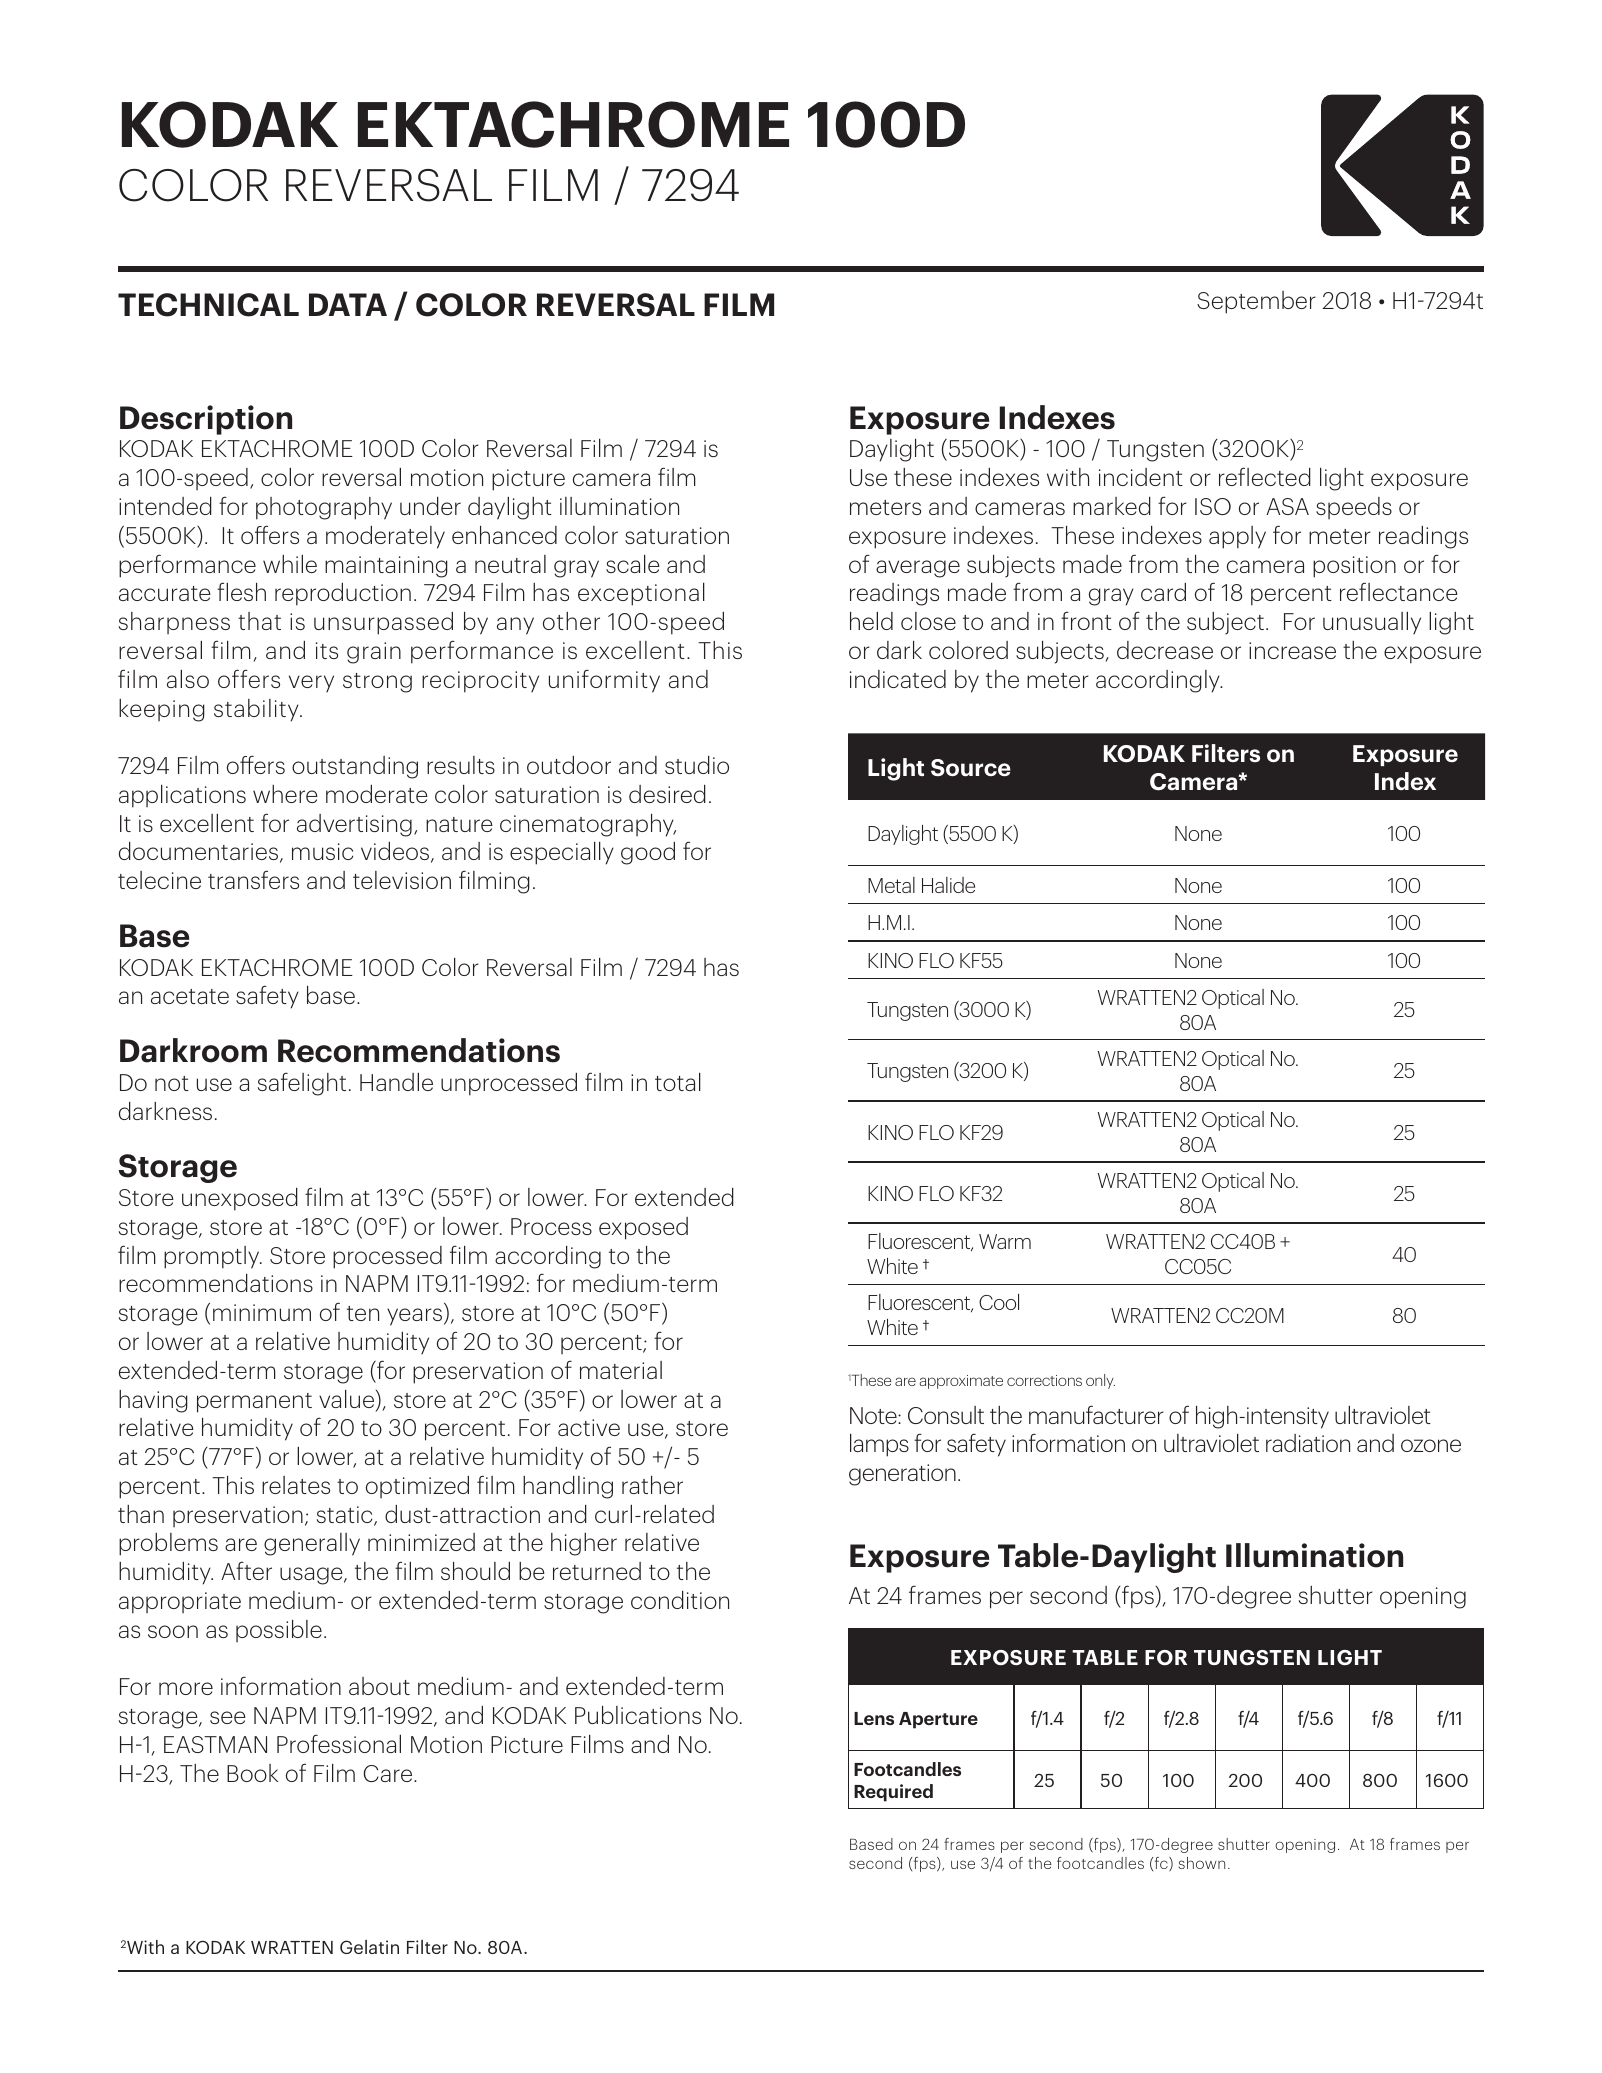 Image resolution: width=1602 pixels, height=2073 pixels. I want to click on stability, so click(257, 710).
